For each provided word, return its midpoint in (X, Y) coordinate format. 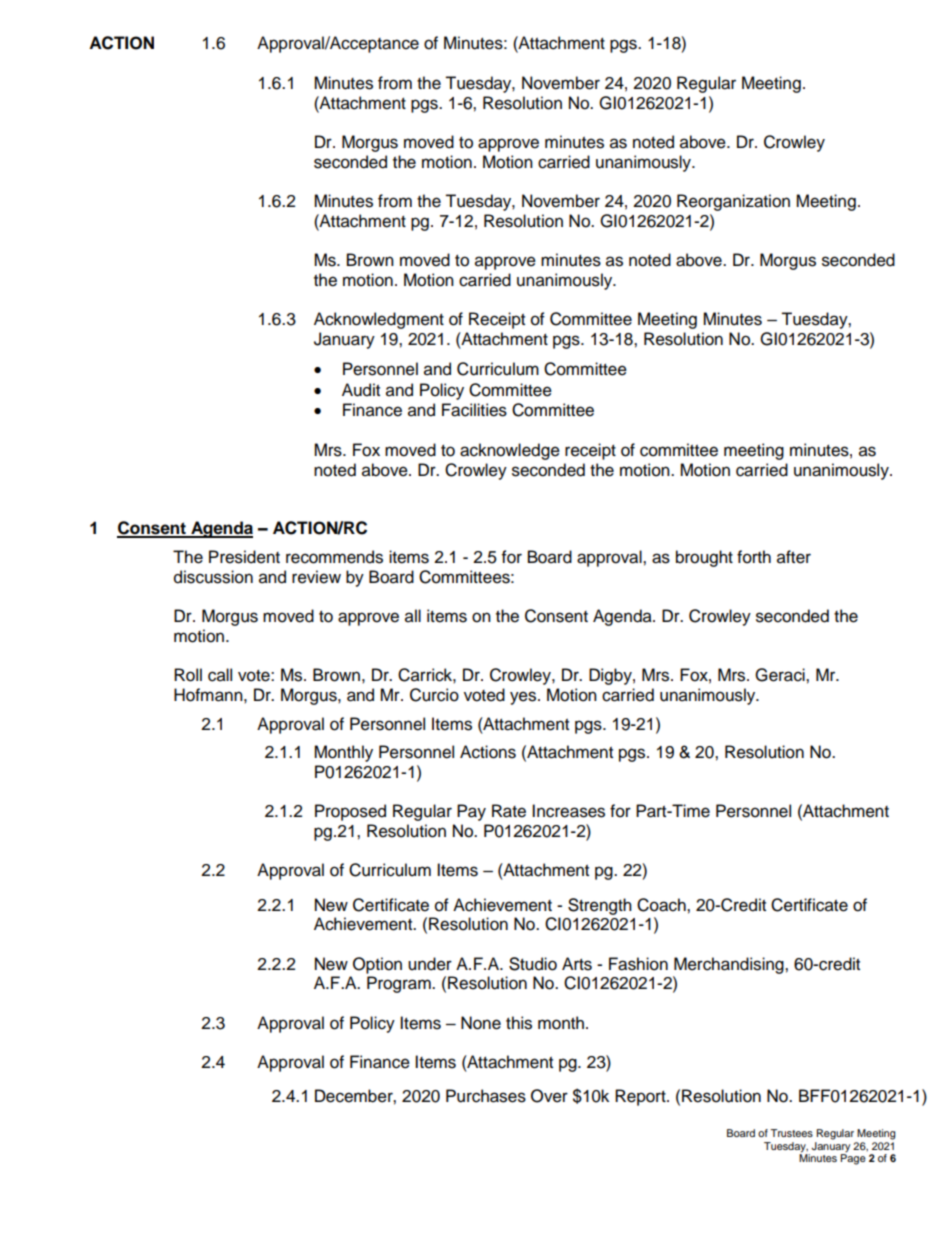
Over (549, 1096)
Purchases (486, 1096)
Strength (600, 906)
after (794, 557)
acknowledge (510, 451)
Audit (361, 390)
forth (754, 557)
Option (377, 965)
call (220, 675)
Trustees (791, 1133)
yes (524, 698)
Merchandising (730, 965)
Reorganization (733, 202)
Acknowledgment (379, 320)
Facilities (474, 410)
